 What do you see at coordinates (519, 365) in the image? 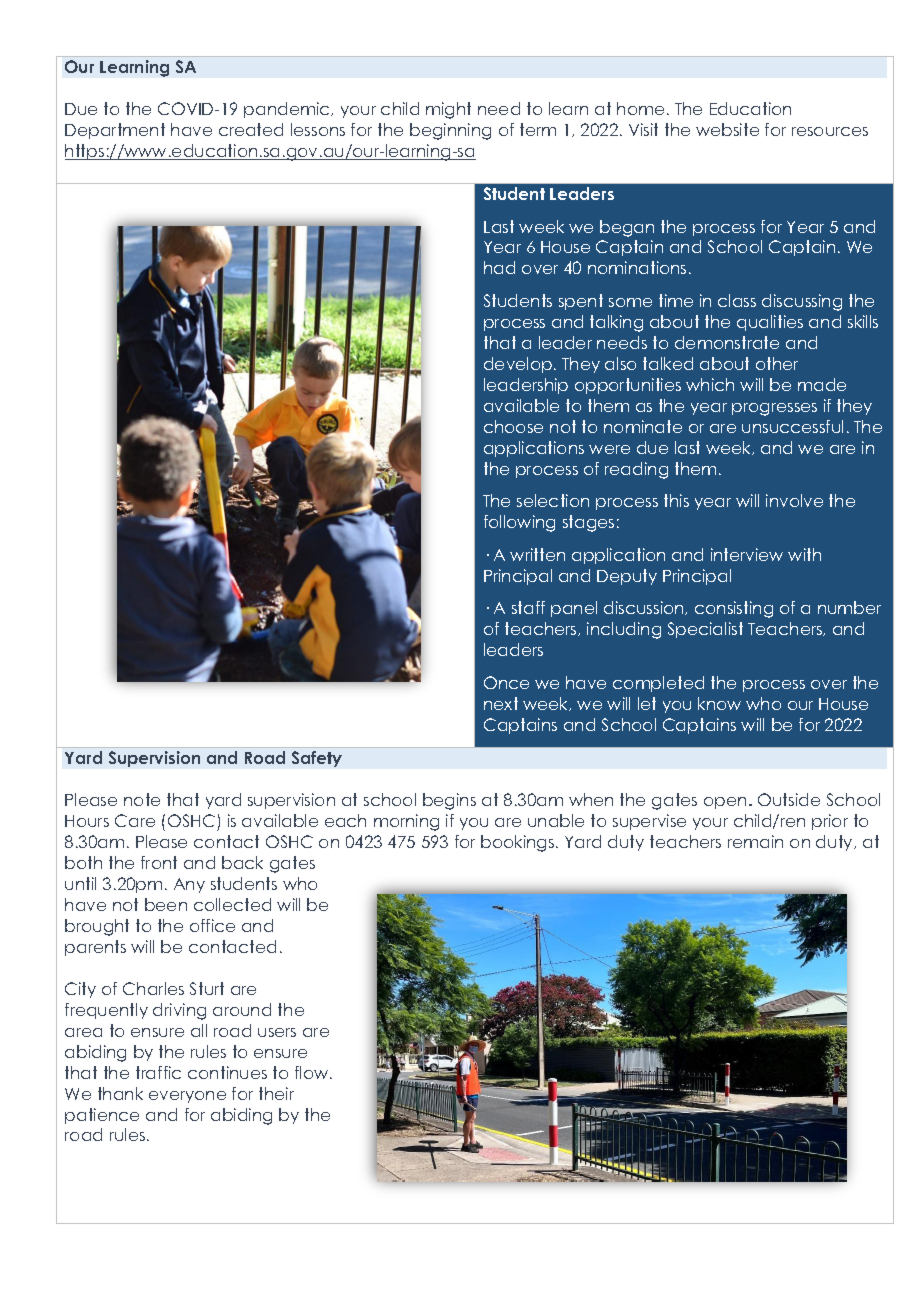
I see `develop` at bounding box center [519, 365].
